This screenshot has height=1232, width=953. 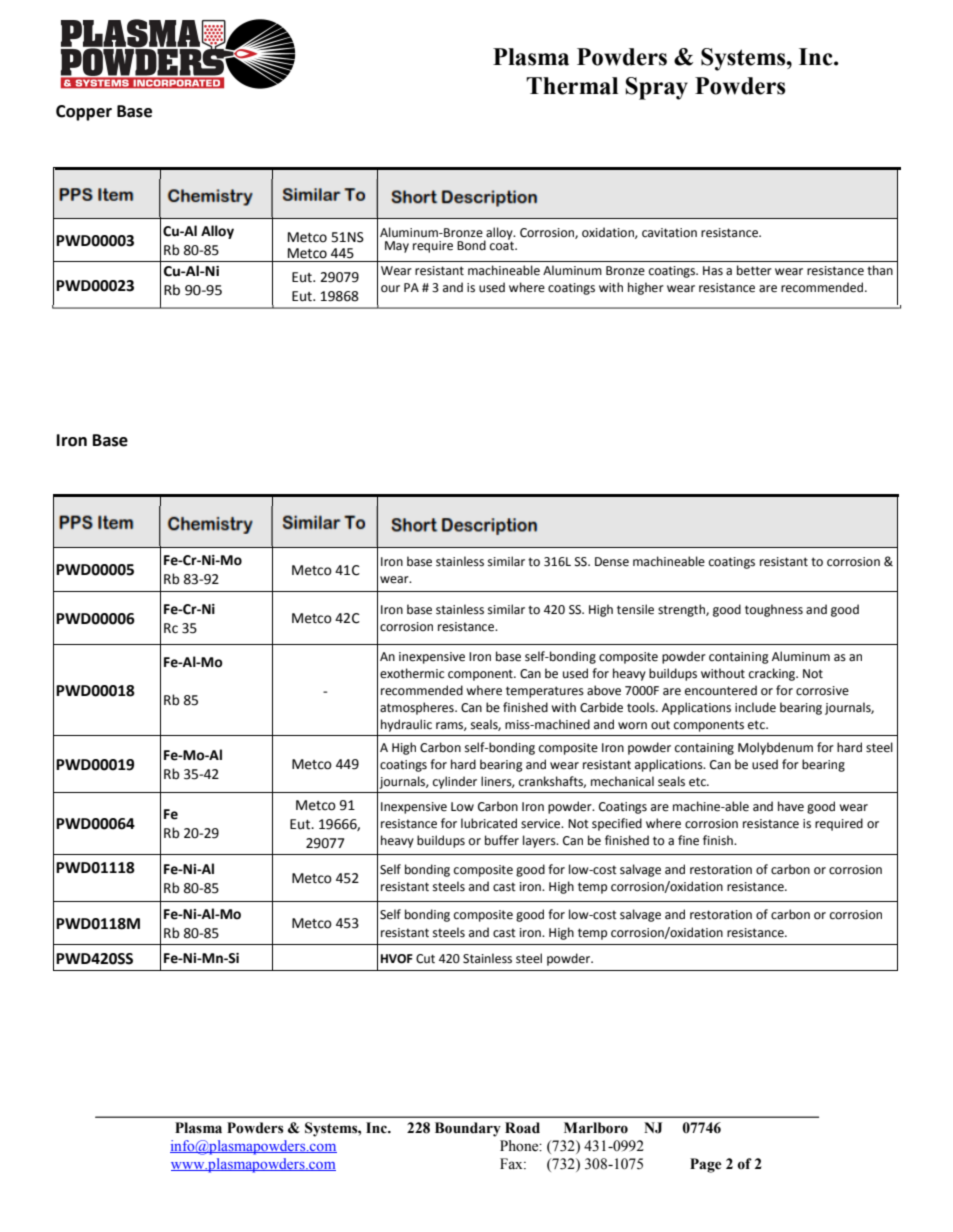 What do you see at coordinates (468, 1129) in the screenshot?
I see `Boundary` at bounding box center [468, 1129].
